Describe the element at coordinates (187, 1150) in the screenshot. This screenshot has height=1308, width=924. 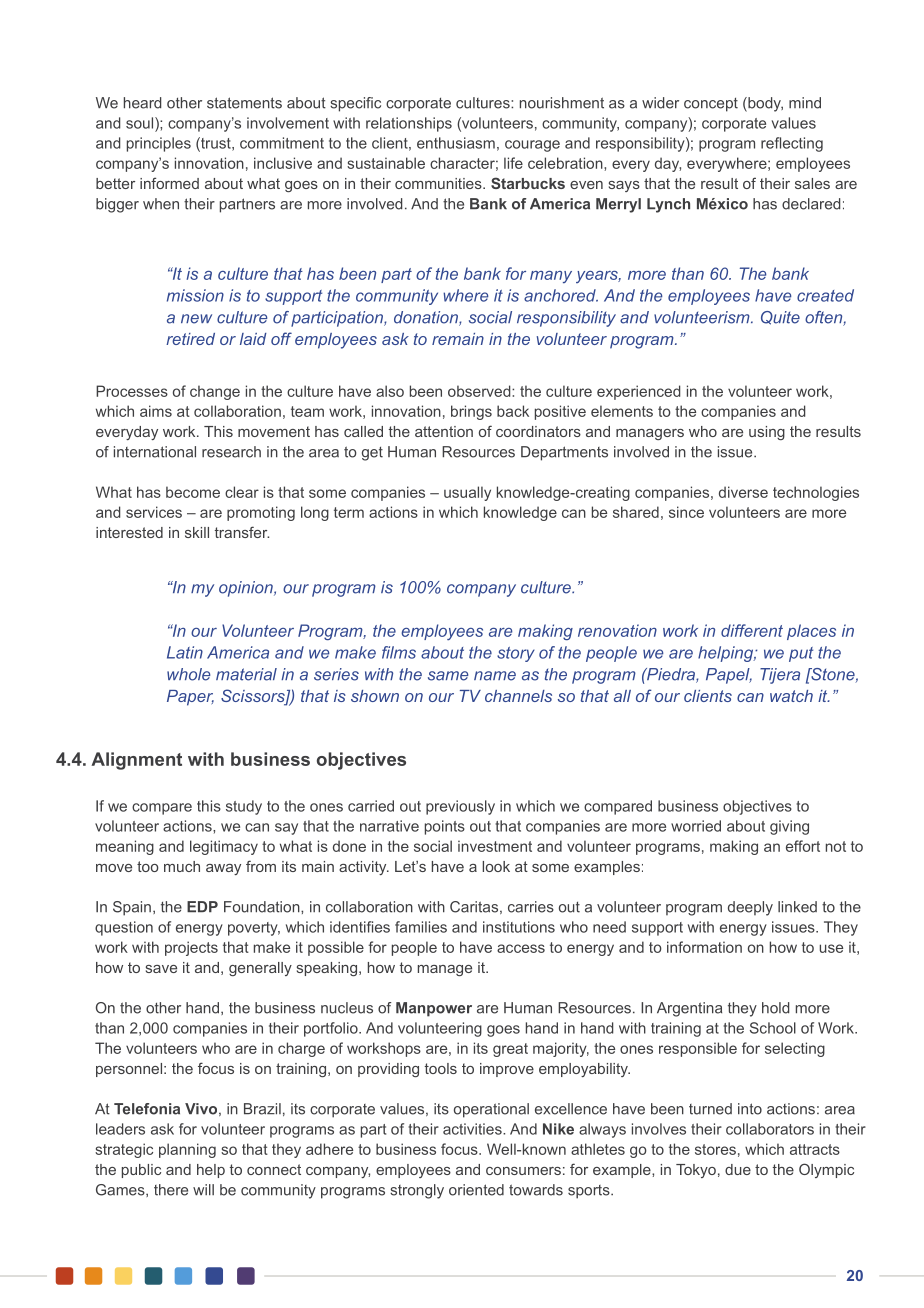
I see `planning` at that location.
